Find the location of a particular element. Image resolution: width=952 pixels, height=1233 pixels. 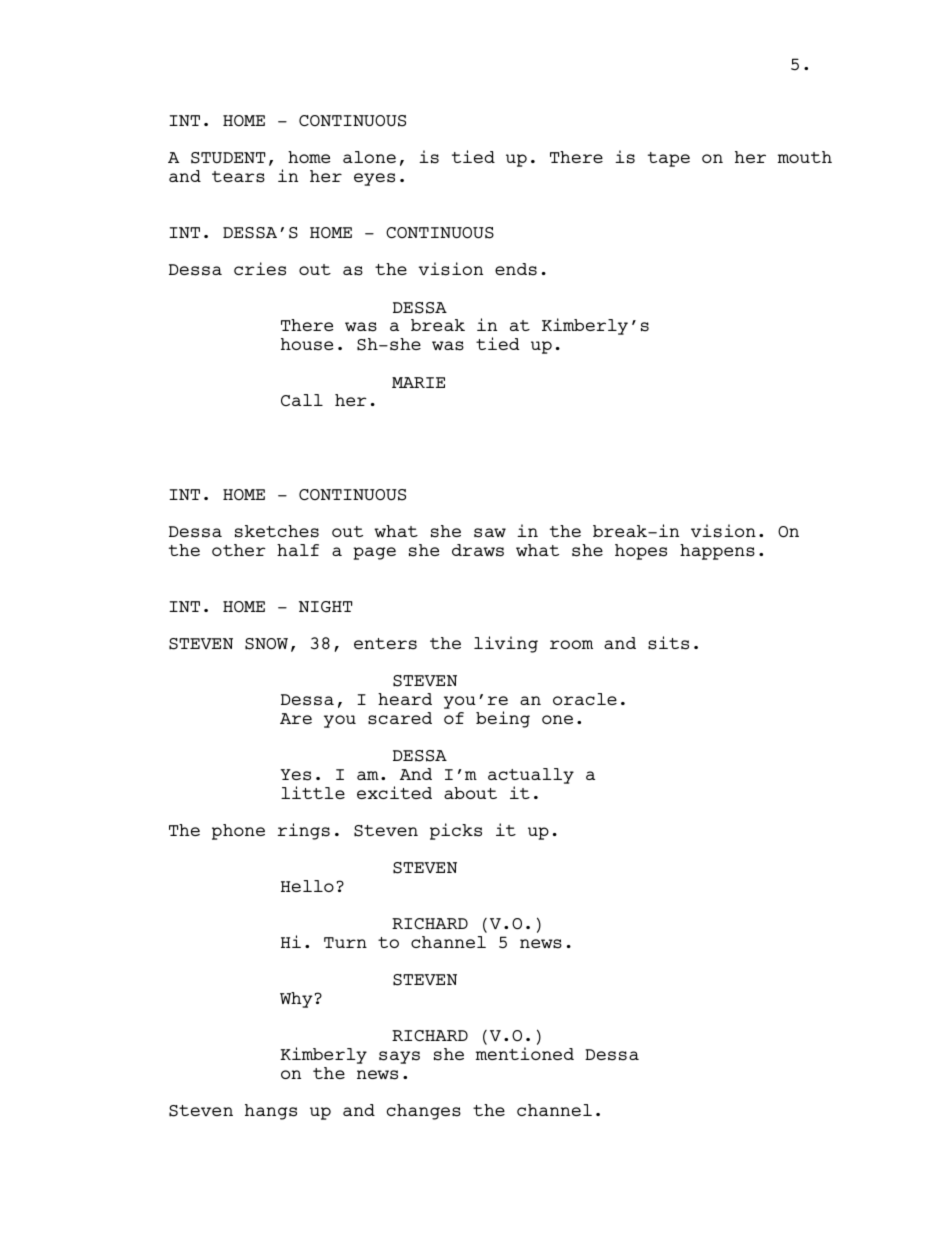

tears is located at coordinates (238, 177).
